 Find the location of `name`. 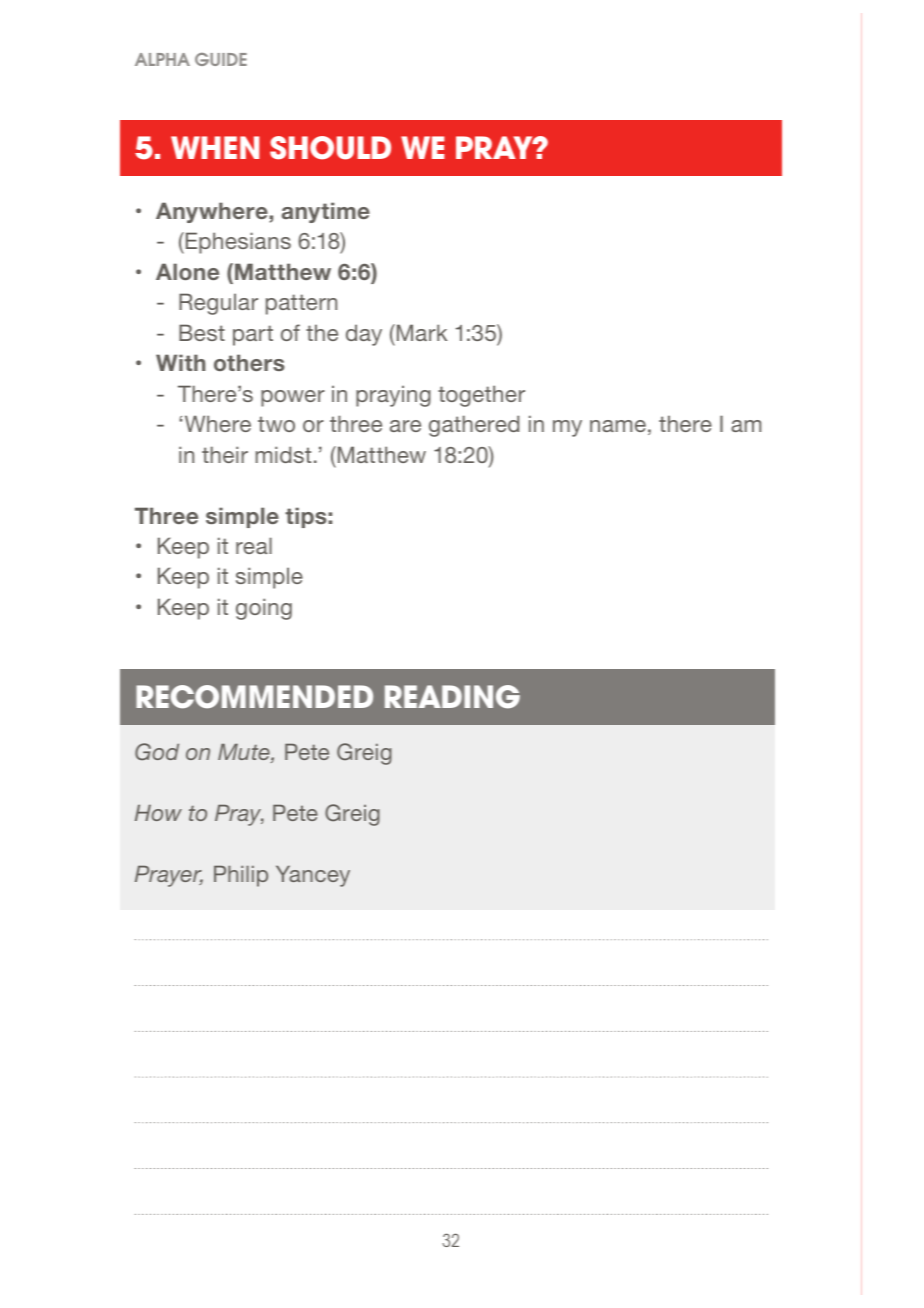

name is located at coordinates (618, 426).
